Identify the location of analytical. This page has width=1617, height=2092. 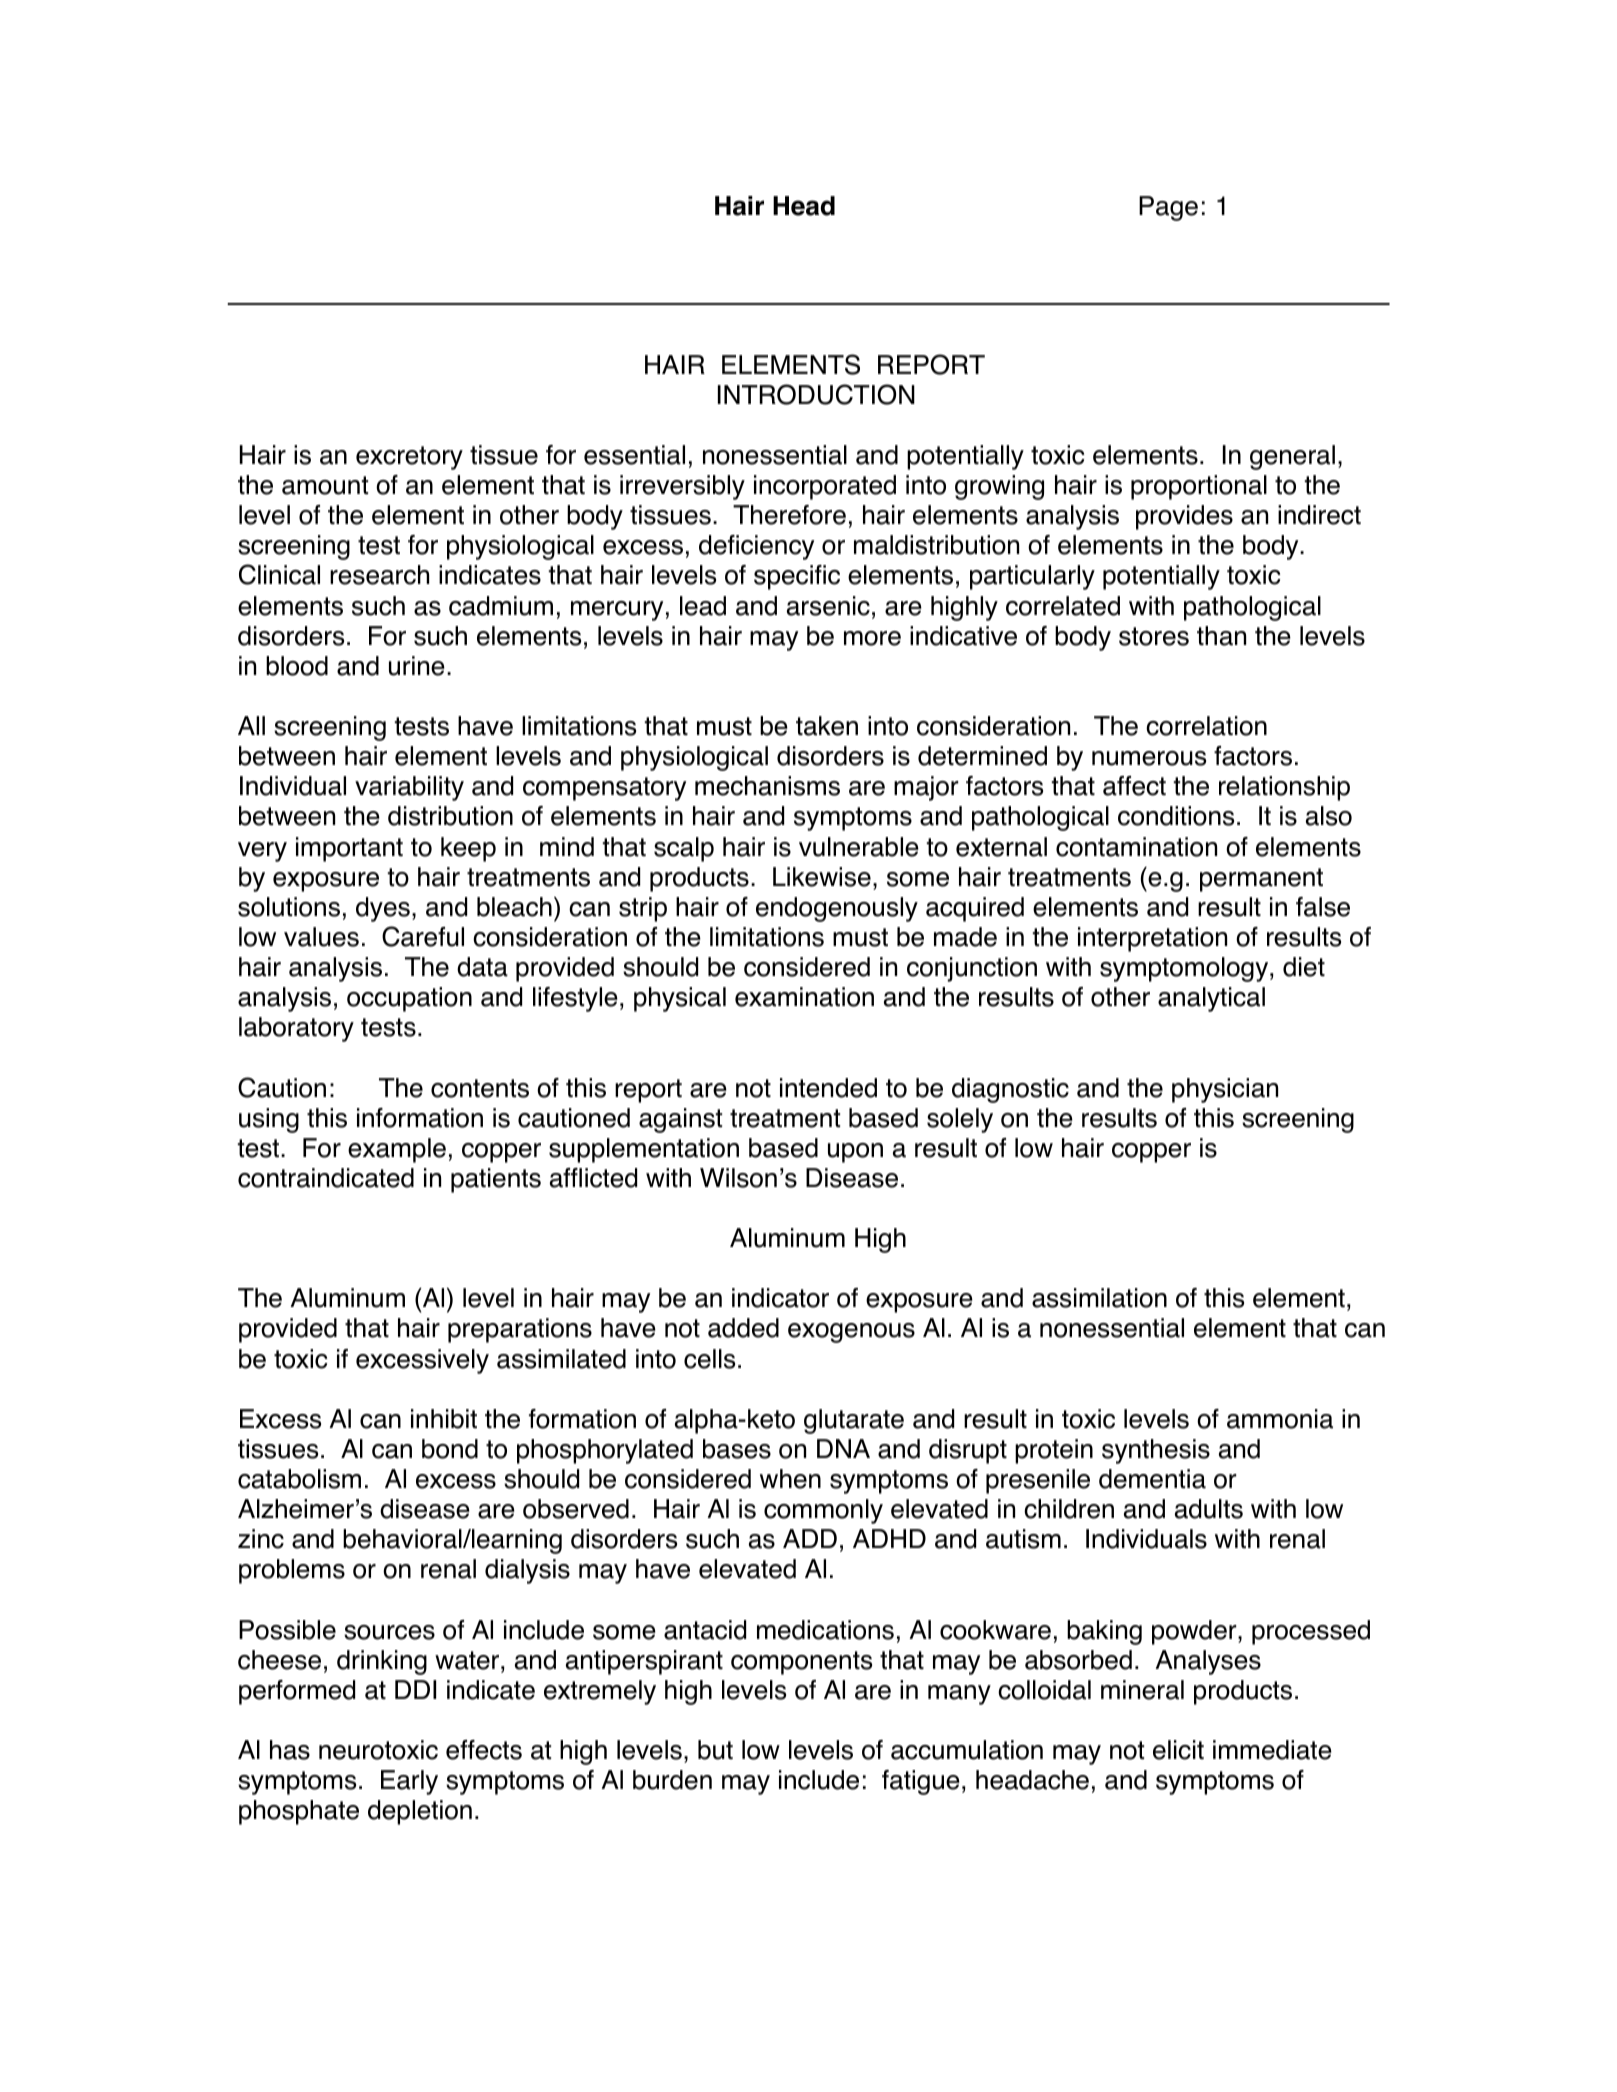
(1211, 999).
